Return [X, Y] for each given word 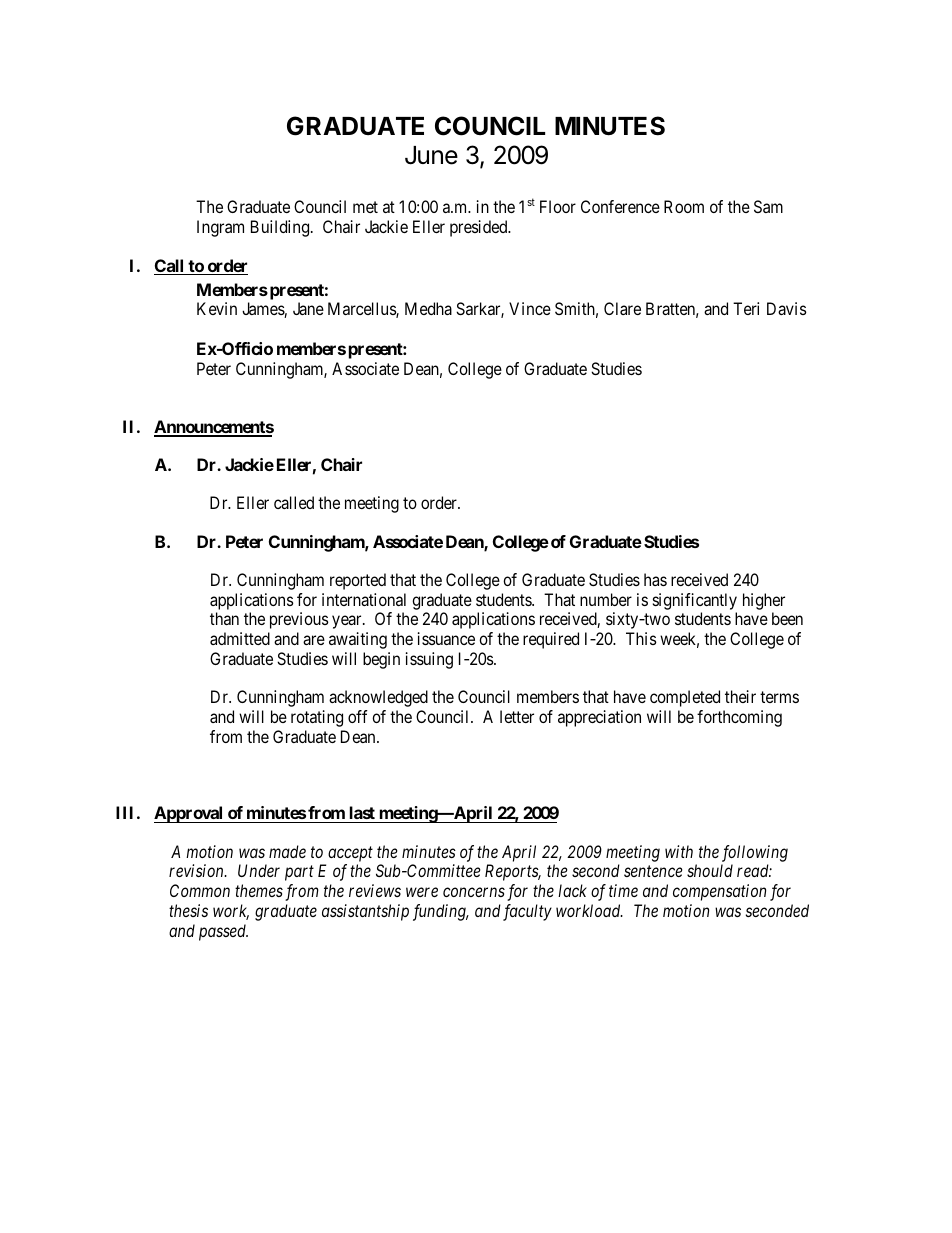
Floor [558, 206]
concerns [474, 892]
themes [259, 890]
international [364, 599]
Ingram [220, 228]
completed [685, 698]
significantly [695, 601]
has [655, 579]
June [431, 155]
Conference [620, 206]
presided [480, 228]
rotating [317, 718]
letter [517, 716]
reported [358, 581]
